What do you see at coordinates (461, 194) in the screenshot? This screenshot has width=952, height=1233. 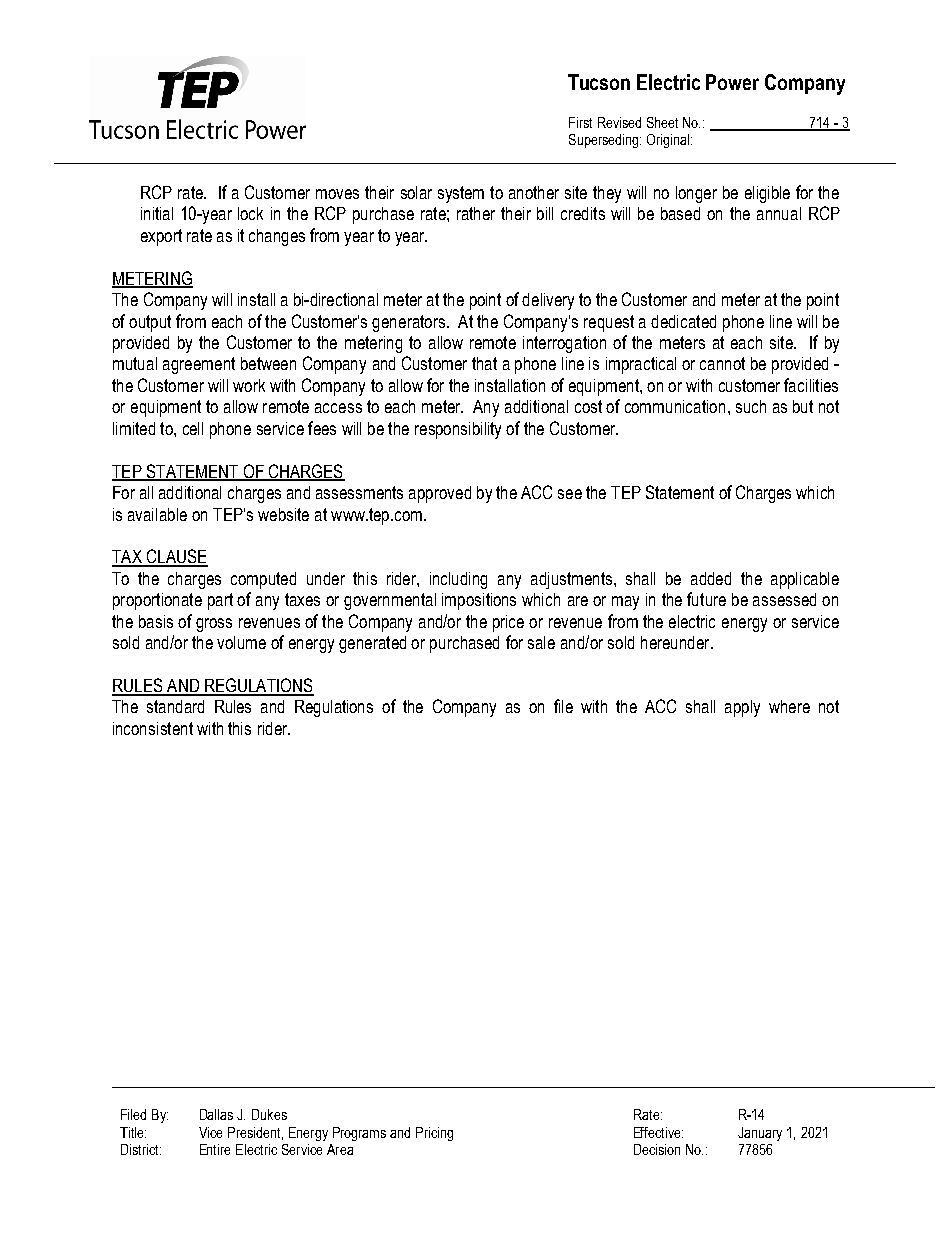 I see `system` at bounding box center [461, 194].
